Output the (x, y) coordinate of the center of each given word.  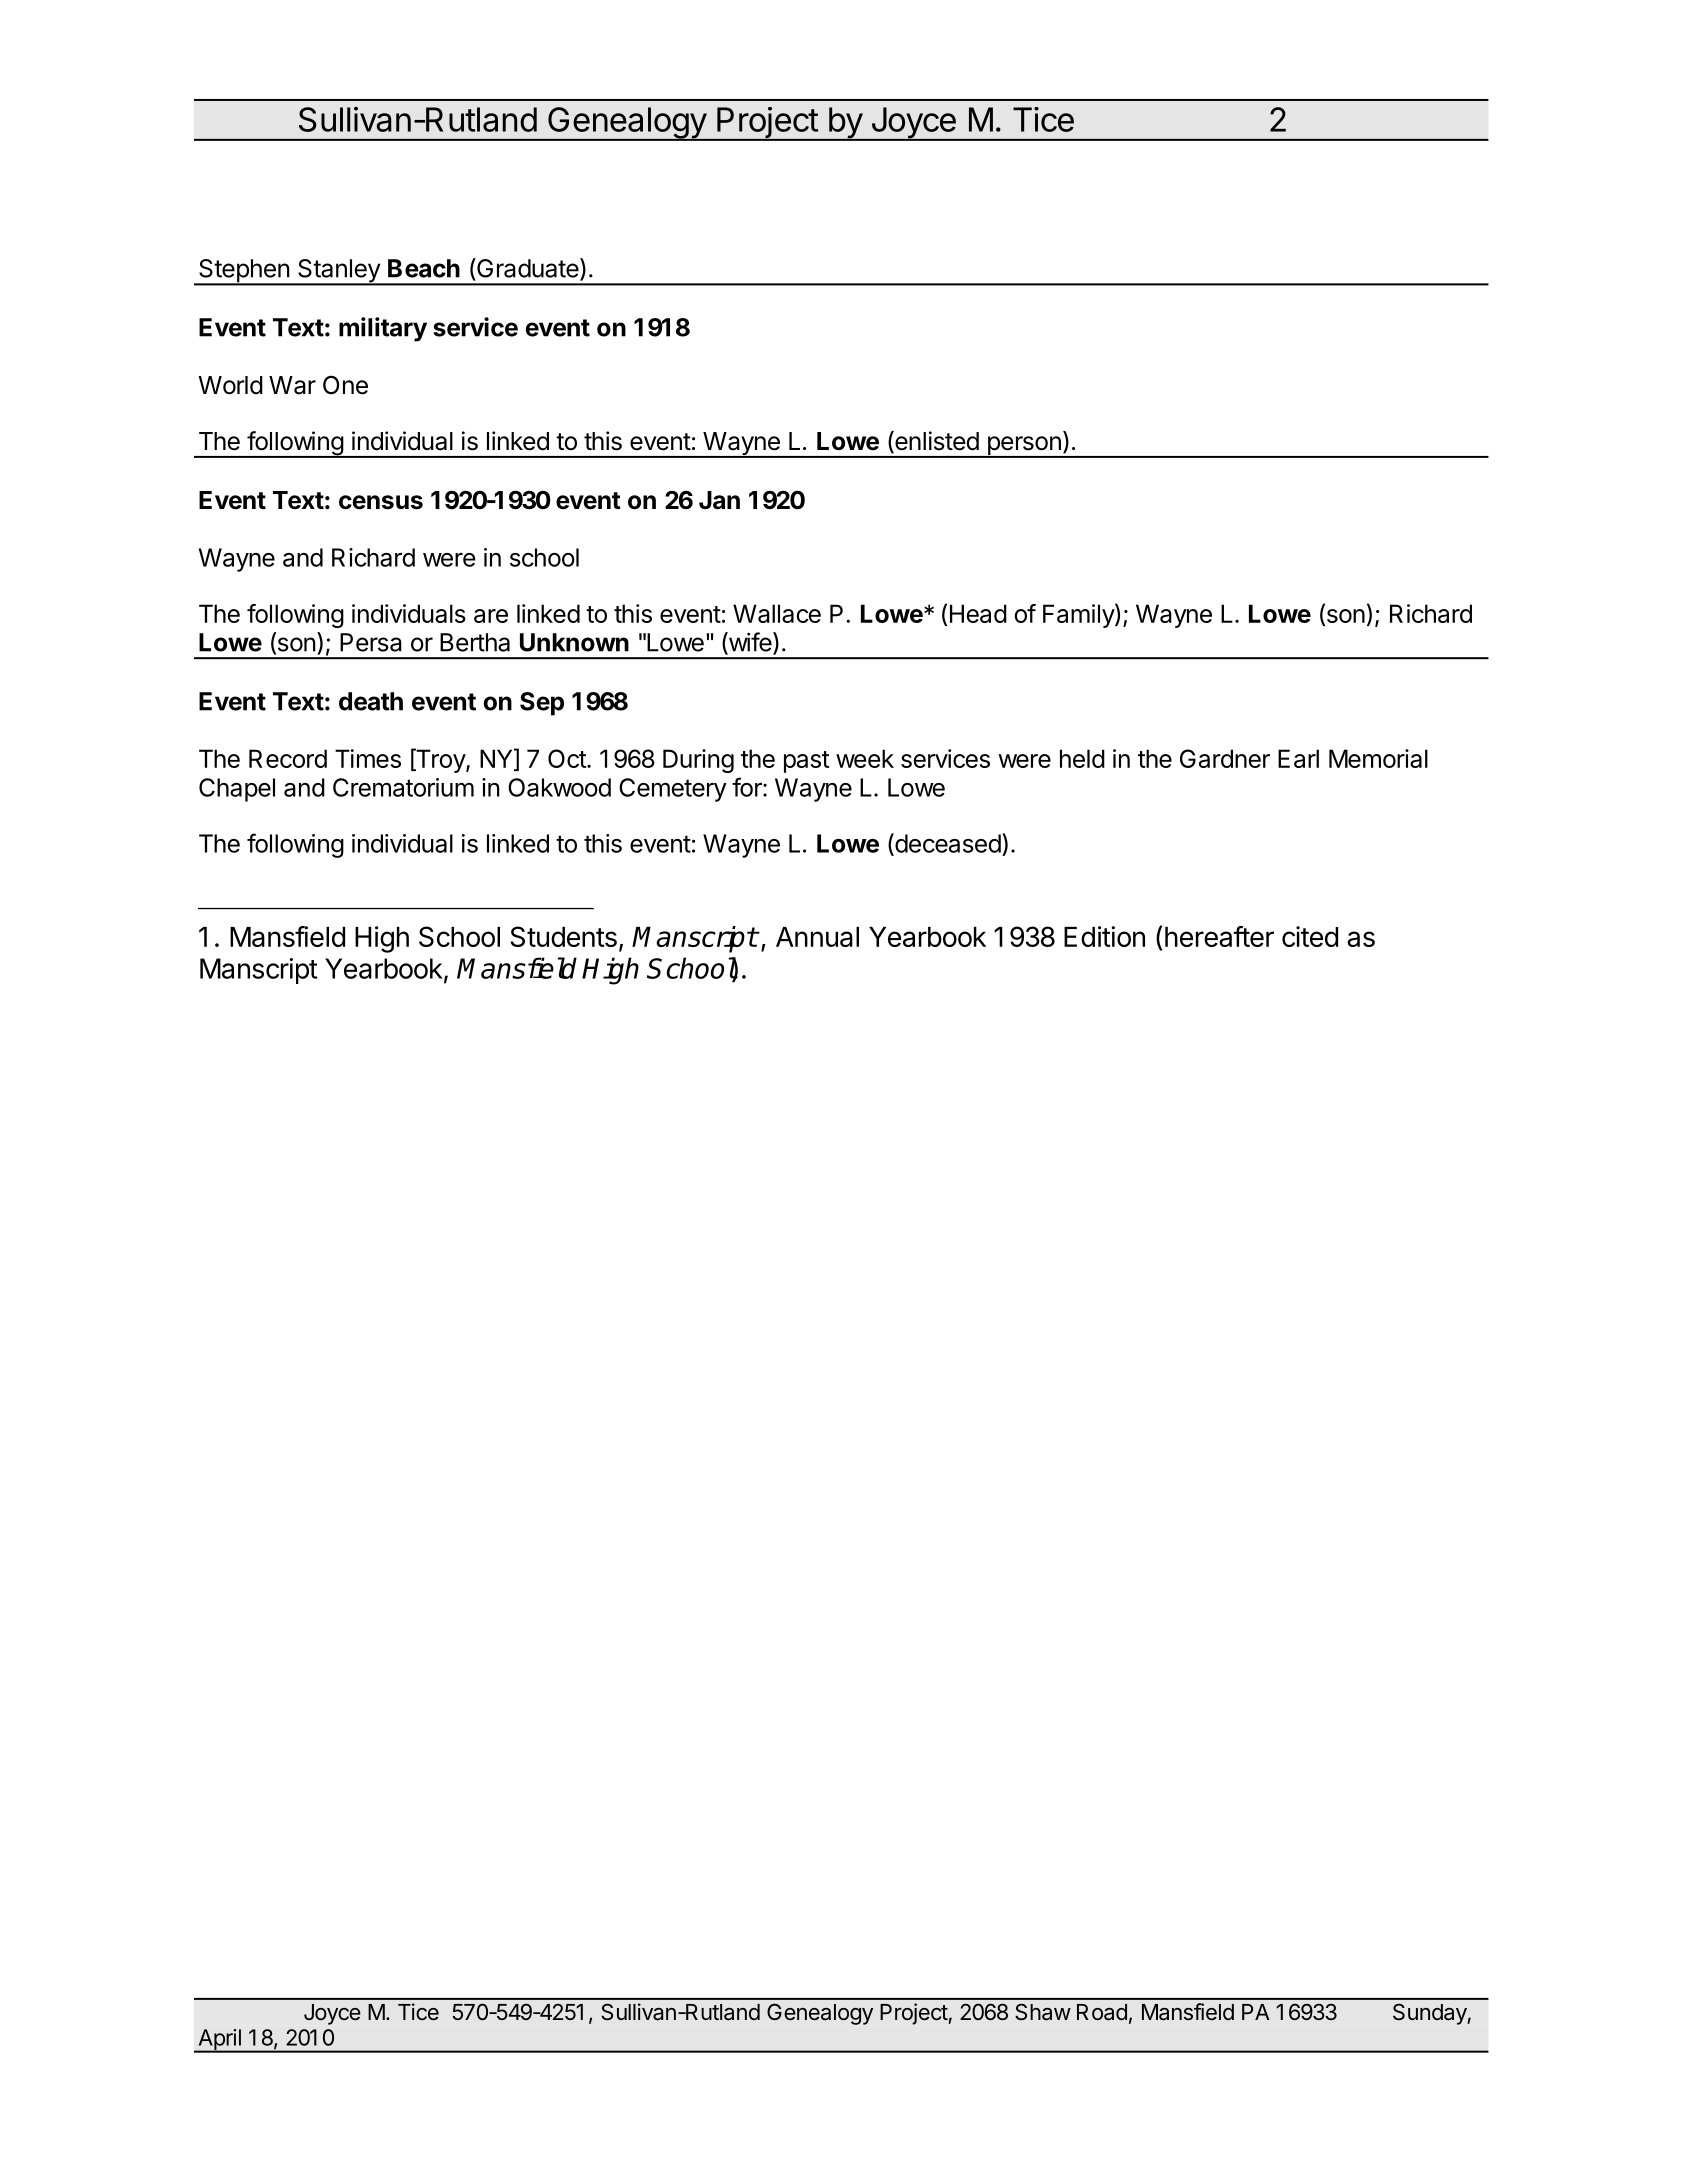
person (1024, 447)
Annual (817, 937)
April (219, 2040)
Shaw (1043, 2012)
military (383, 329)
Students (564, 936)
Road (1102, 2012)
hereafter (1219, 936)
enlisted (936, 442)
